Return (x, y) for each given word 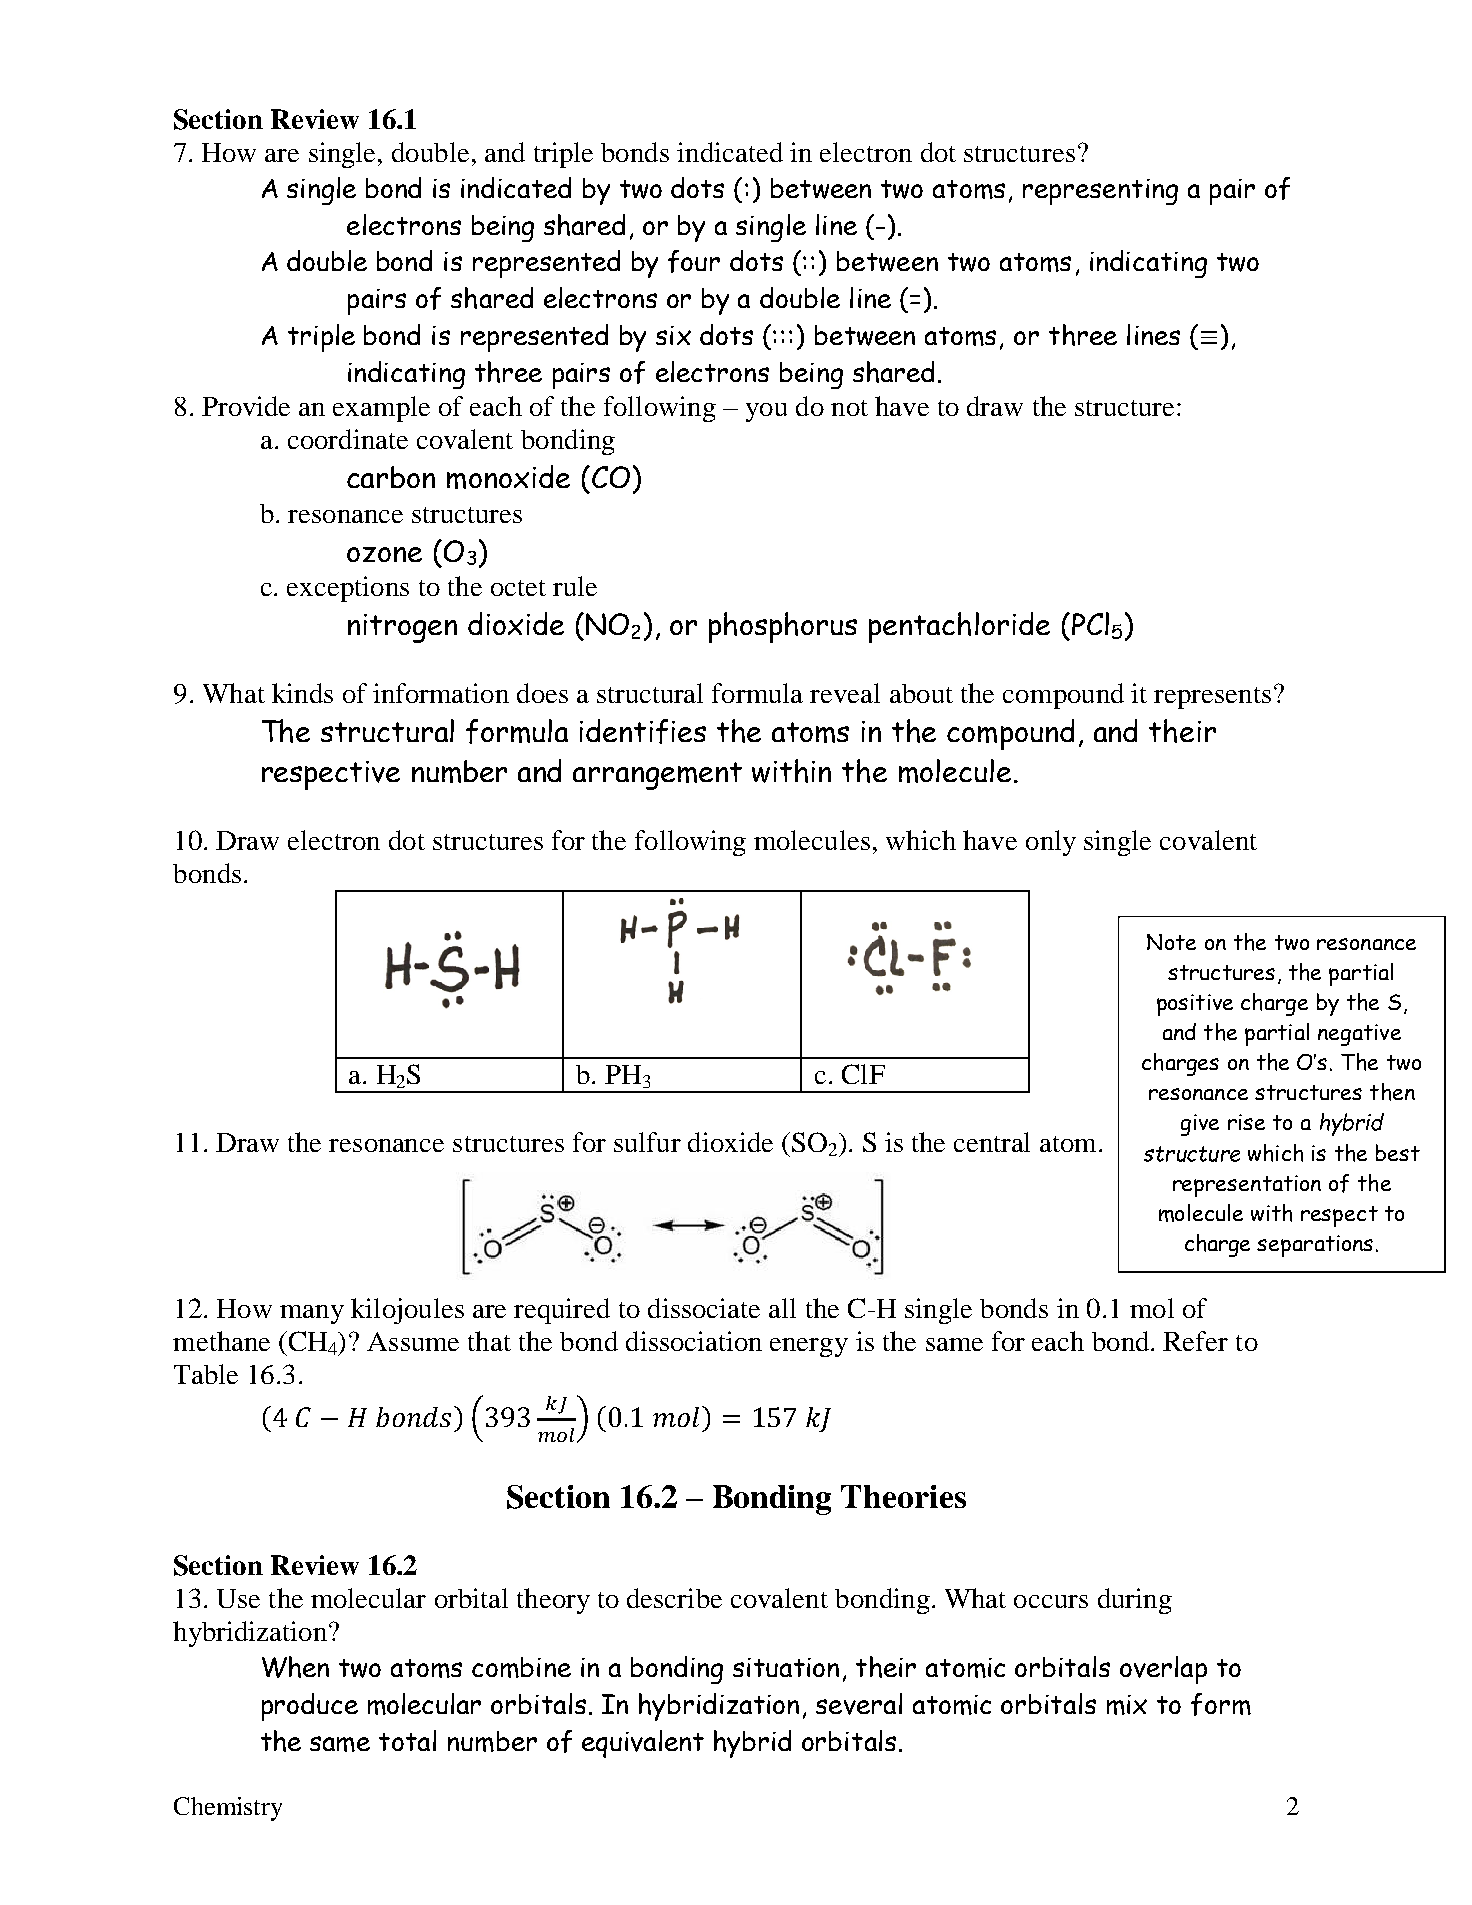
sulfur (647, 1142)
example (381, 409)
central (992, 1142)
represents (1212, 698)
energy (809, 1347)
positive (1195, 1005)
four (694, 261)
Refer (1195, 1341)
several (859, 1704)
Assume (413, 1341)
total (407, 1740)
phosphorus (783, 627)
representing (1100, 192)
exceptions (348, 589)
